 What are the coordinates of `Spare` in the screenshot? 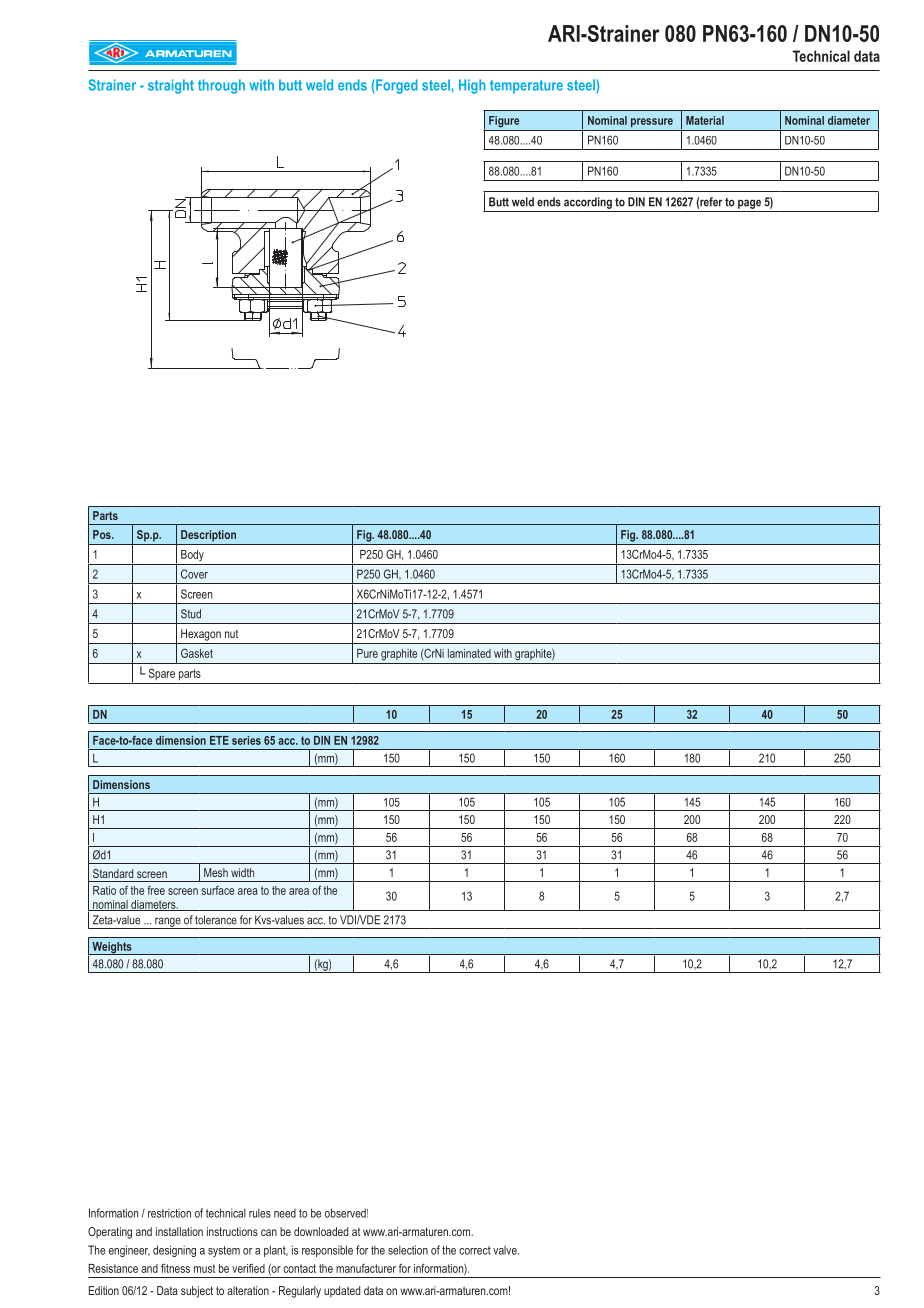 It's located at (162, 674).
